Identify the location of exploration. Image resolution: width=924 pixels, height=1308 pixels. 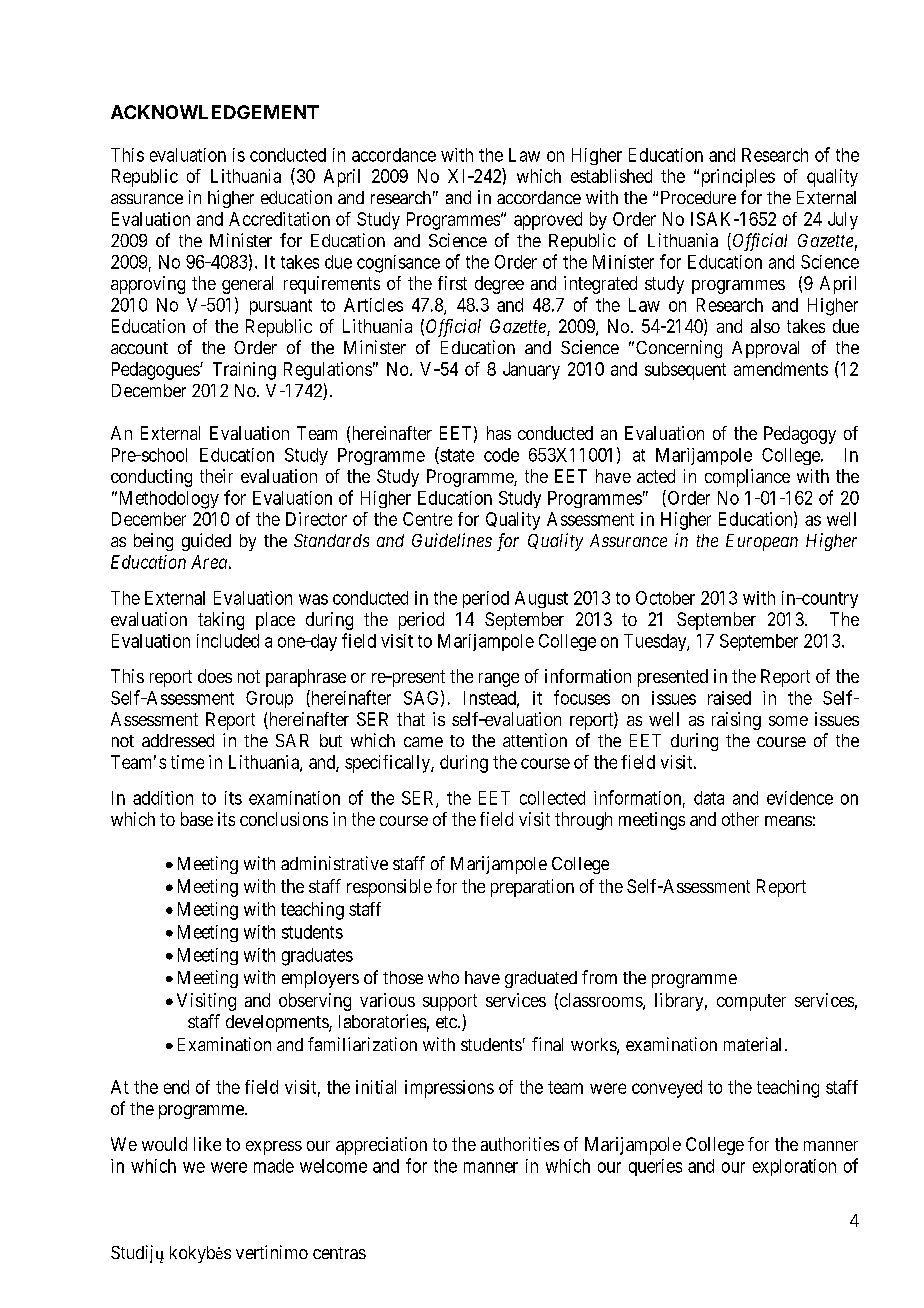
(794, 1167).
